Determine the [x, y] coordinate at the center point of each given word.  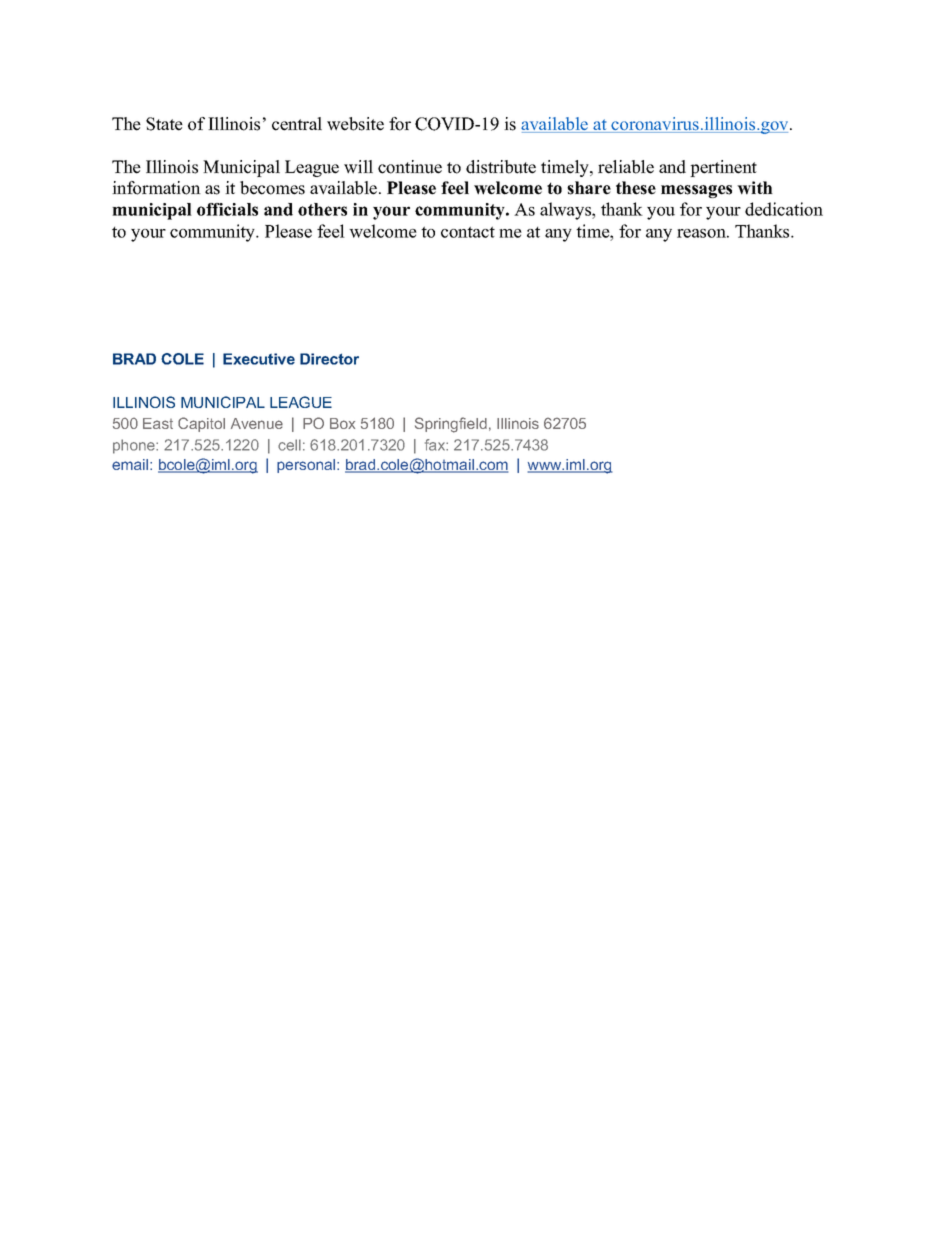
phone [135, 446]
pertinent [723, 168]
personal [307, 466]
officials [227, 209]
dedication [784, 209]
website [355, 124]
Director [329, 359]
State [164, 124]
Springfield [451, 425]
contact [468, 232]
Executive [259, 359]
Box [342, 423]
